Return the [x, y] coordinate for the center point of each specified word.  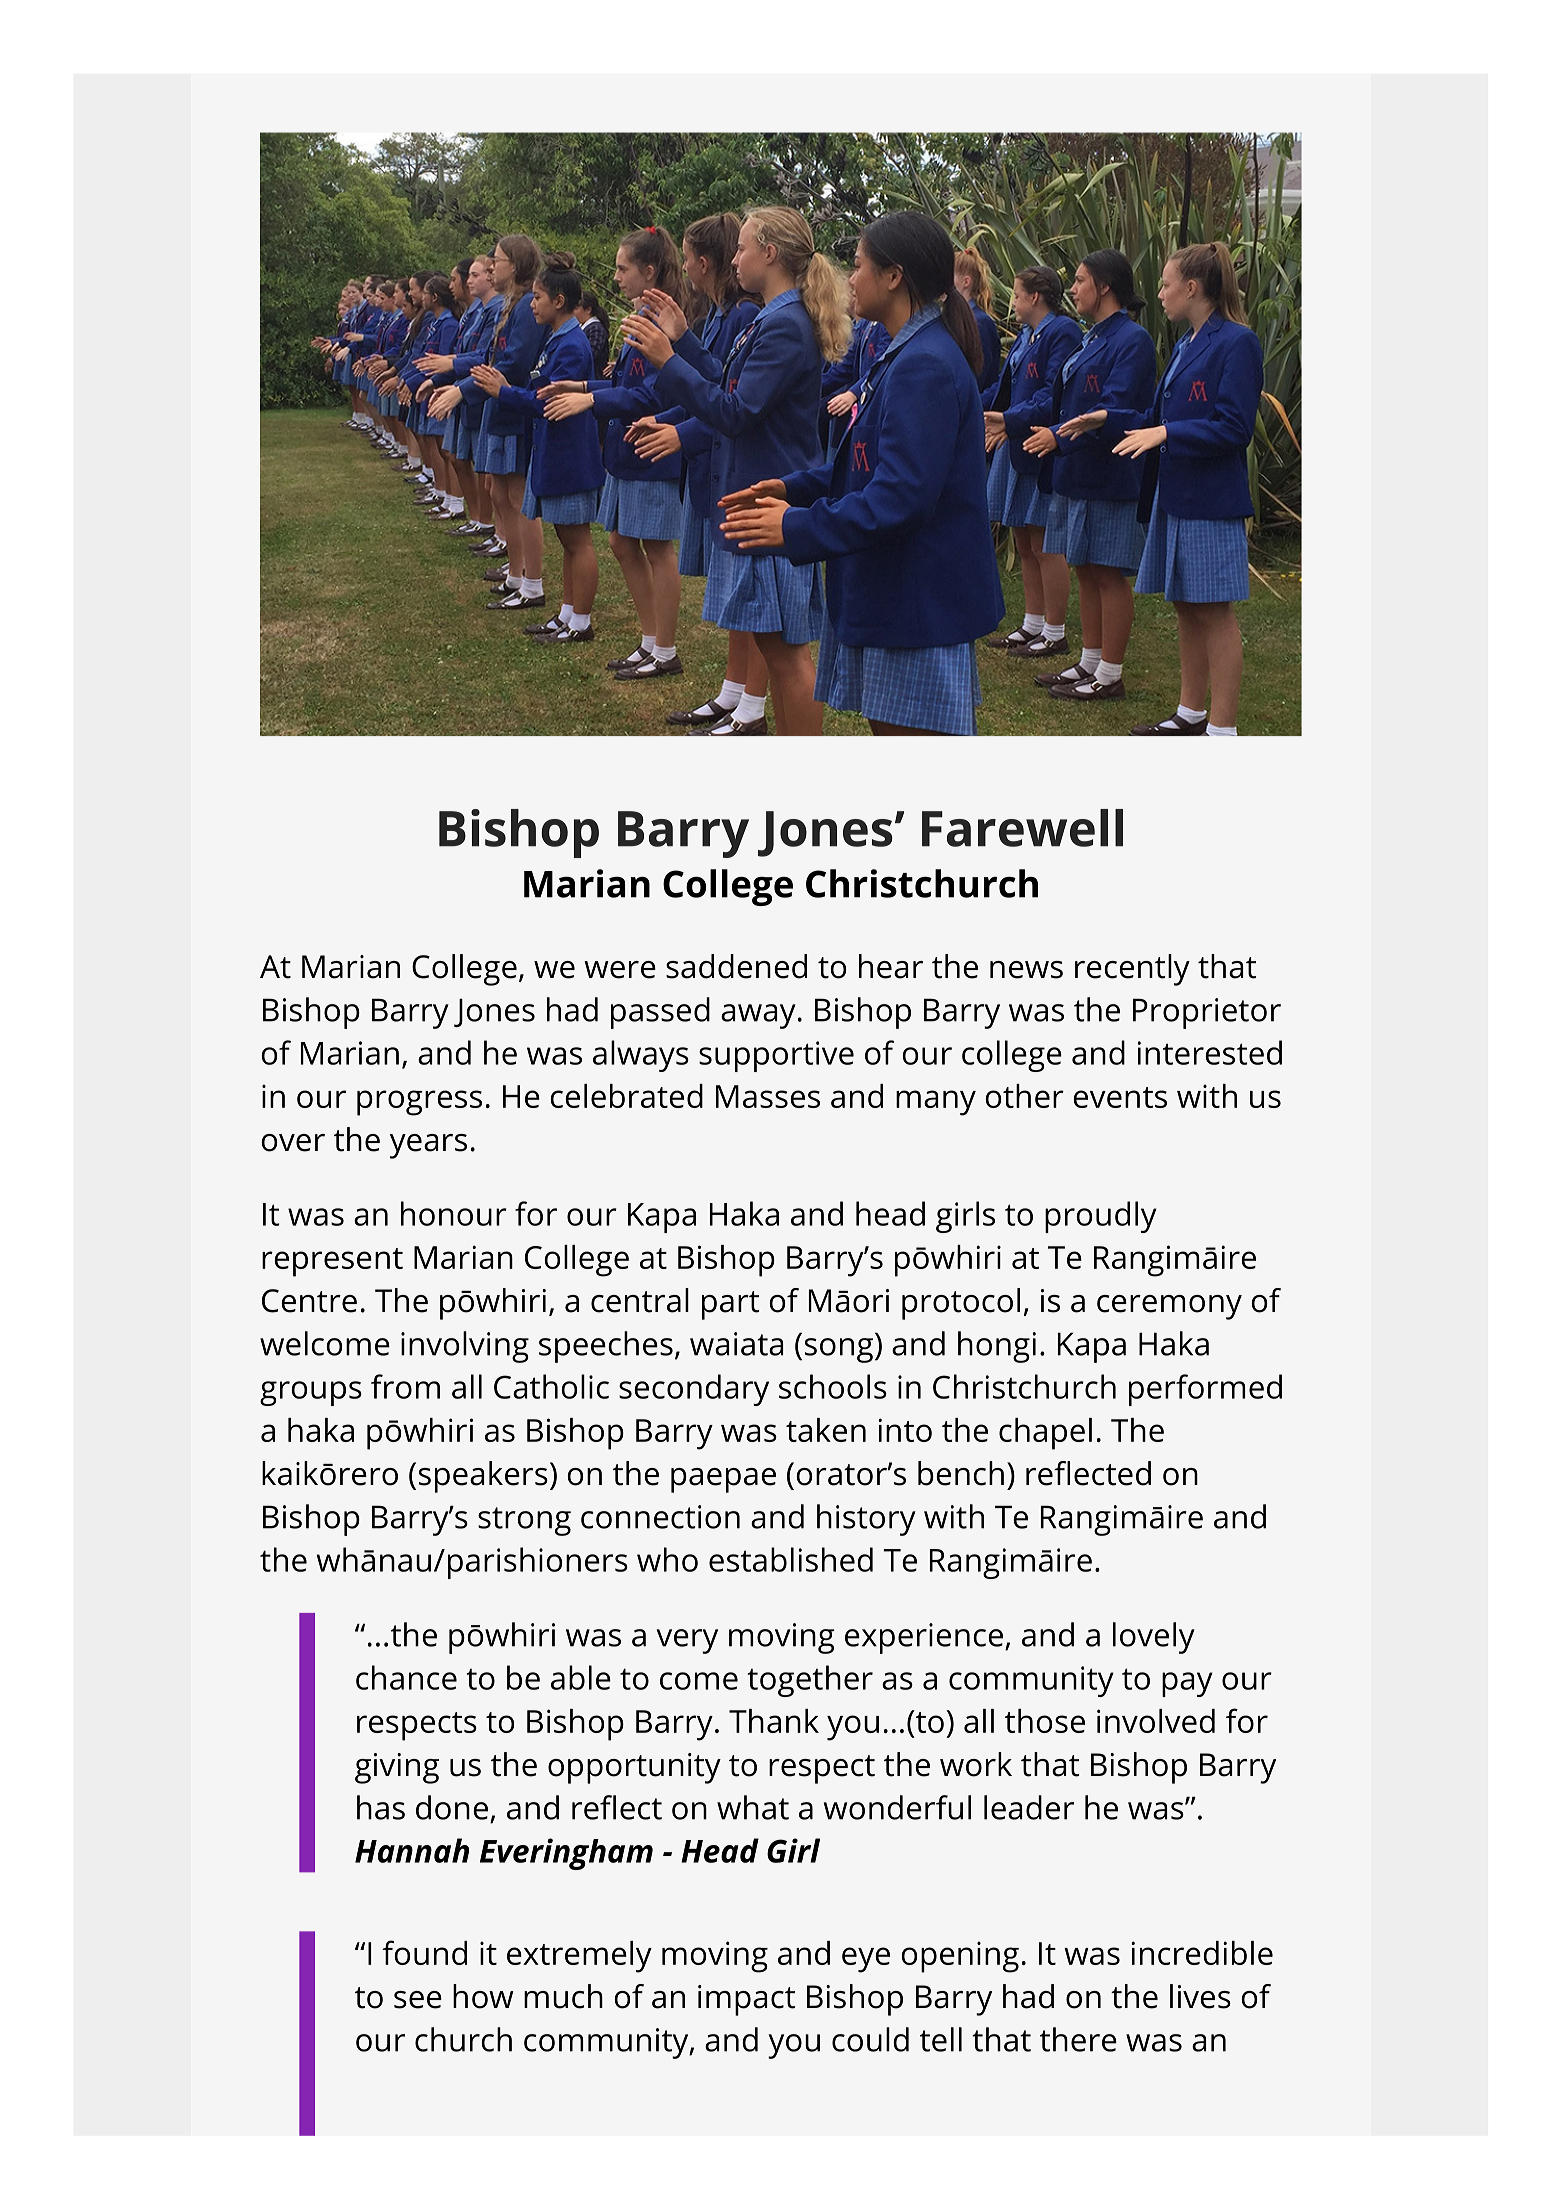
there [1078, 2039]
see [418, 2000]
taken [826, 1430]
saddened [736, 966]
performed [1205, 1390]
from [405, 1386]
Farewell [1022, 828]
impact [746, 2000]
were [620, 970]
